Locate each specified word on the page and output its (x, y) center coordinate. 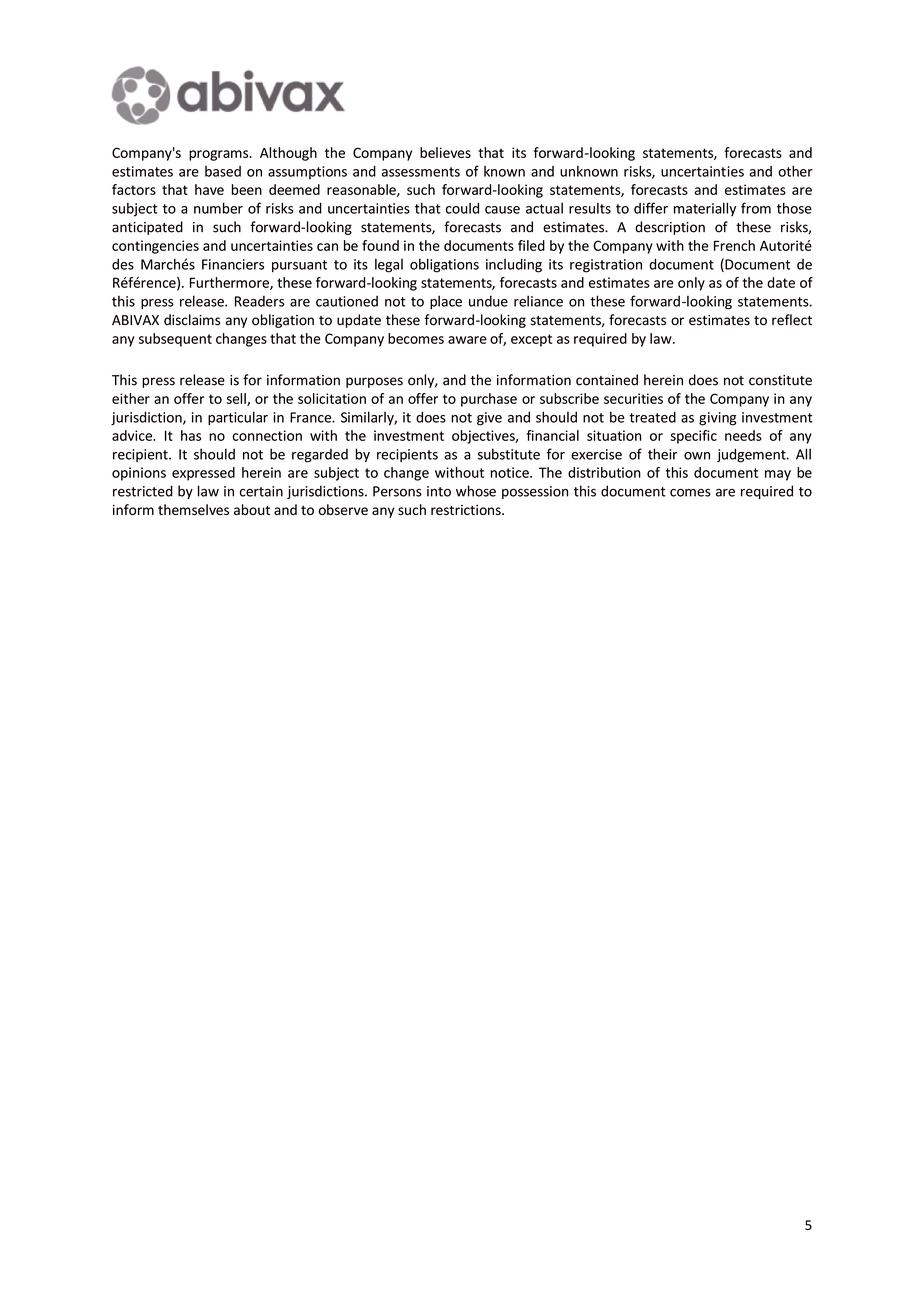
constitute (780, 380)
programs (220, 155)
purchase (489, 400)
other (795, 171)
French (734, 245)
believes (445, 152)
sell (237, 399)
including (514, 265)
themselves (193, 509)
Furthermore (230, 283)
